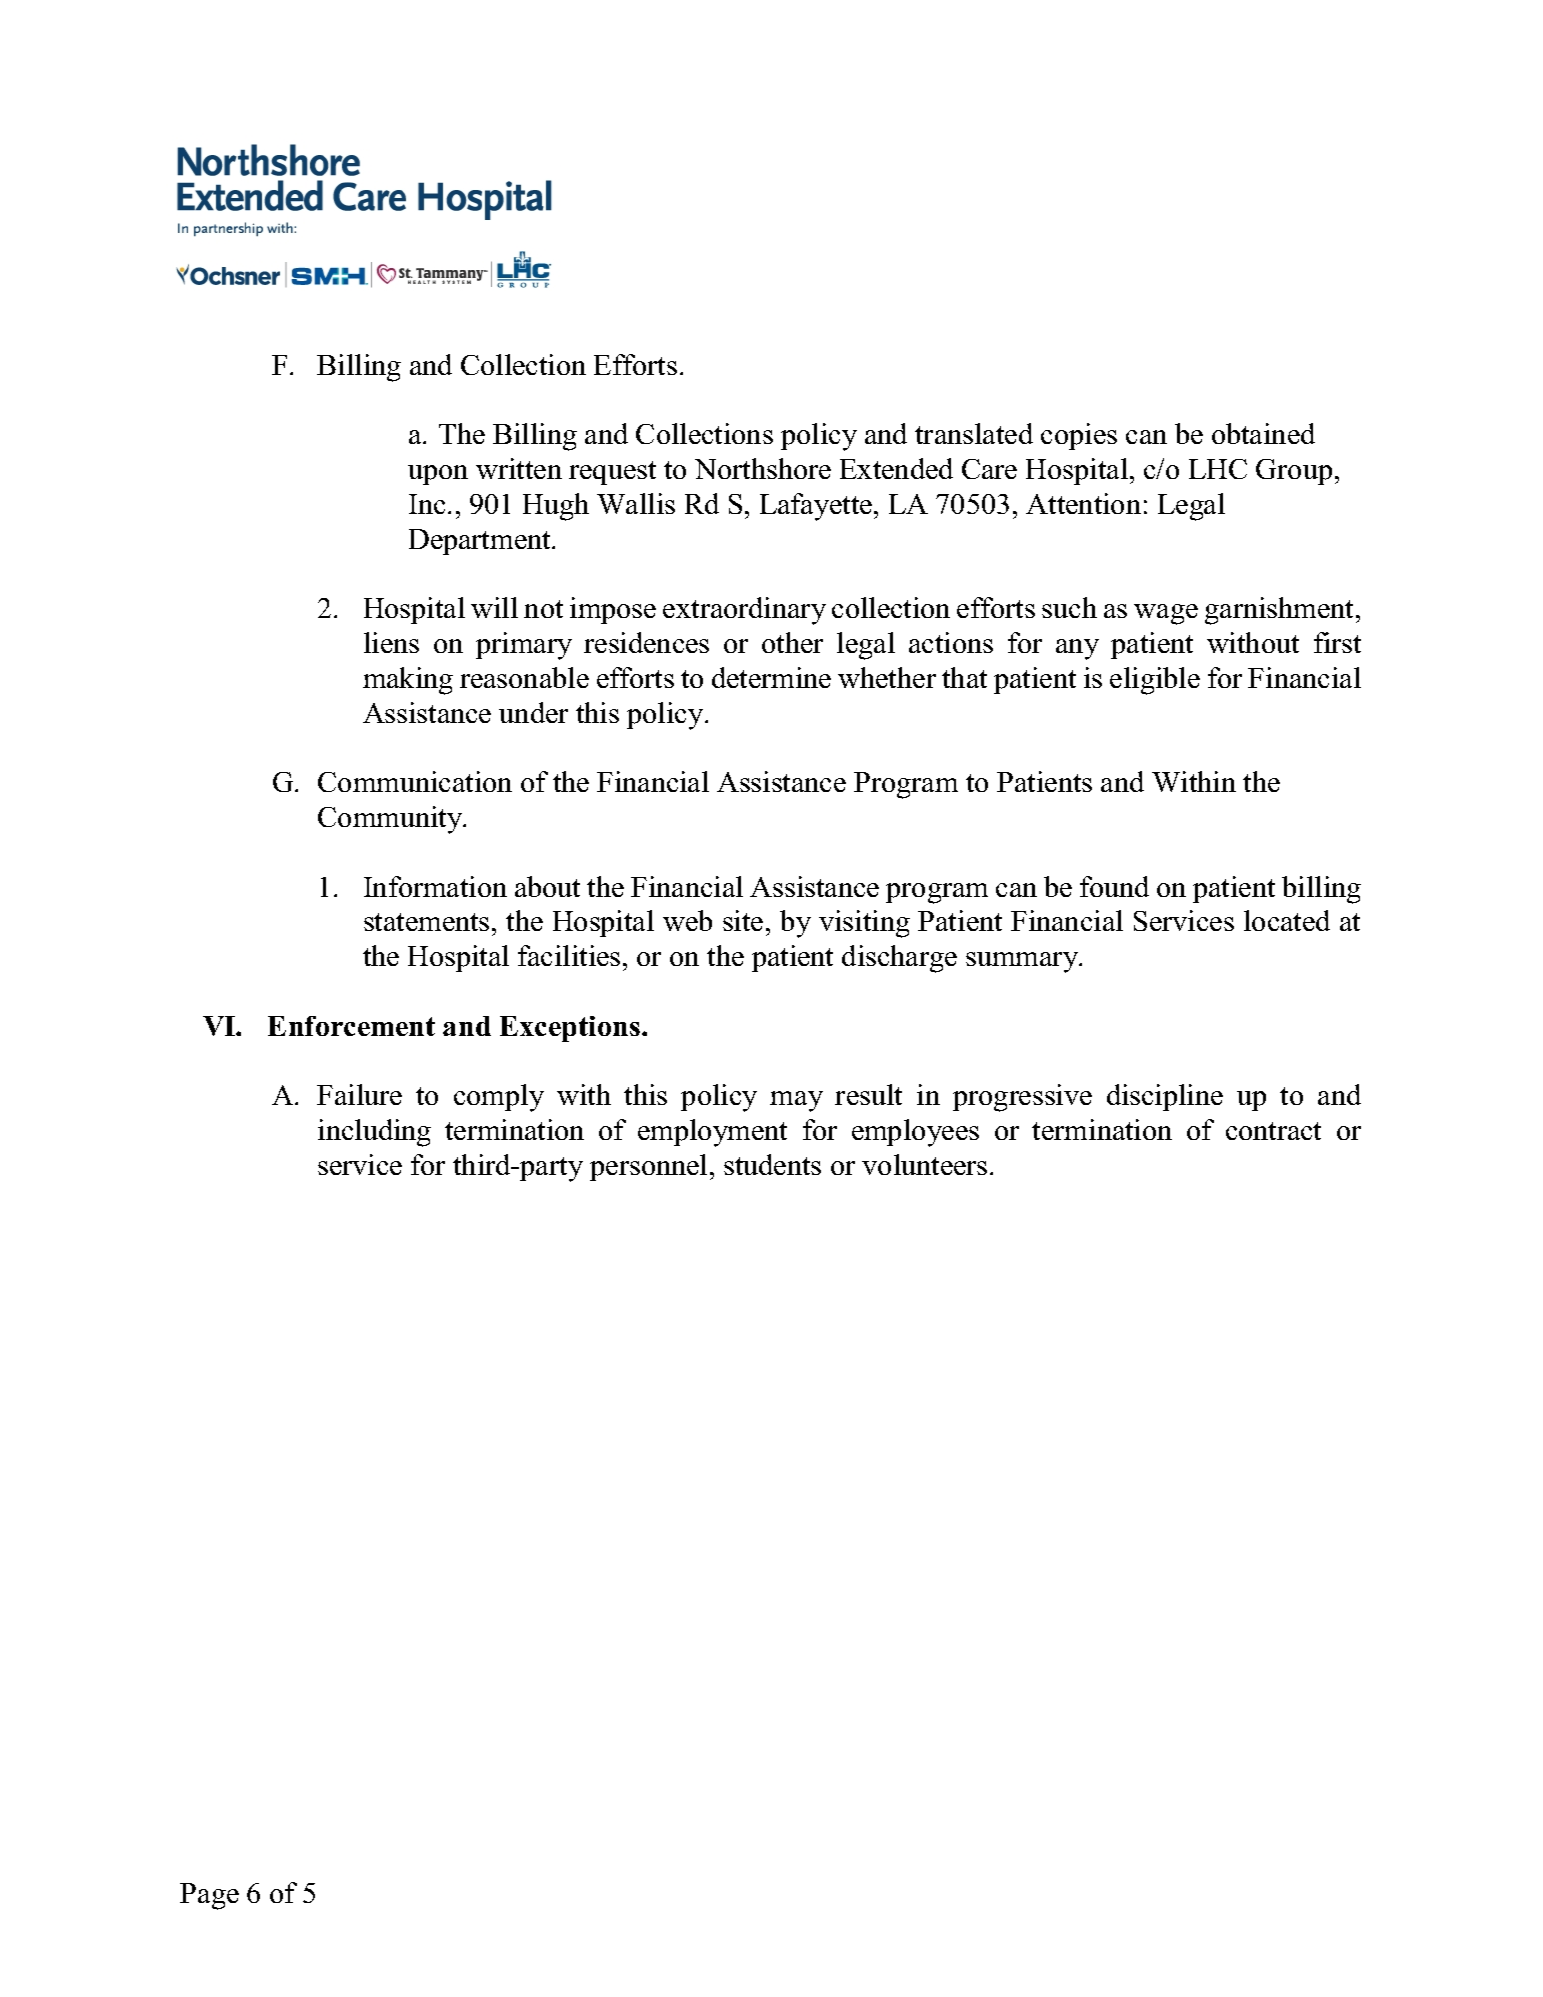  Describe the element at coordinates (924, 1164) in the screenshot. I see `volunteers` at that location.
